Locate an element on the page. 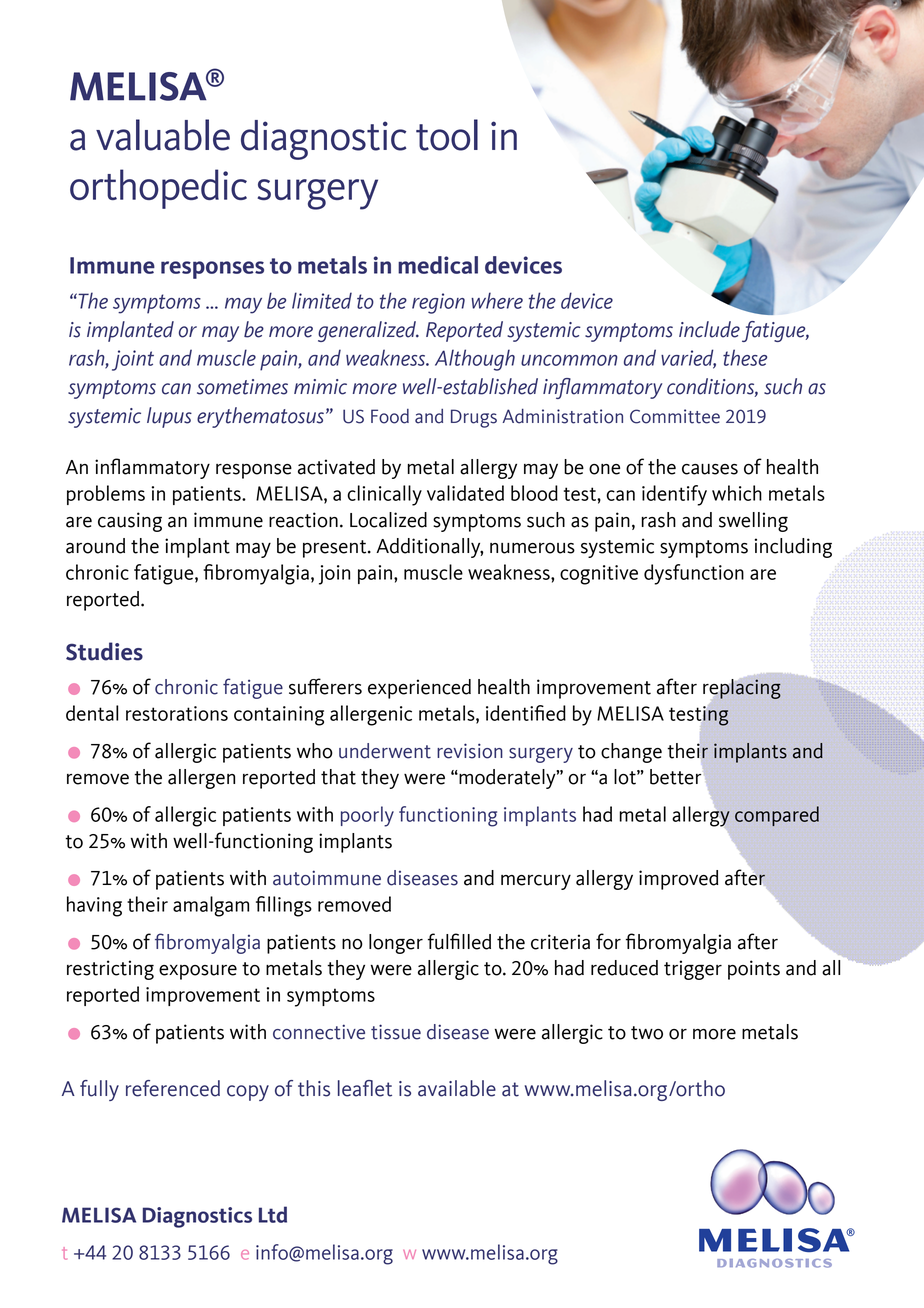 This document has height=1308, width=924. tool is located at coordinates (447, 135).
